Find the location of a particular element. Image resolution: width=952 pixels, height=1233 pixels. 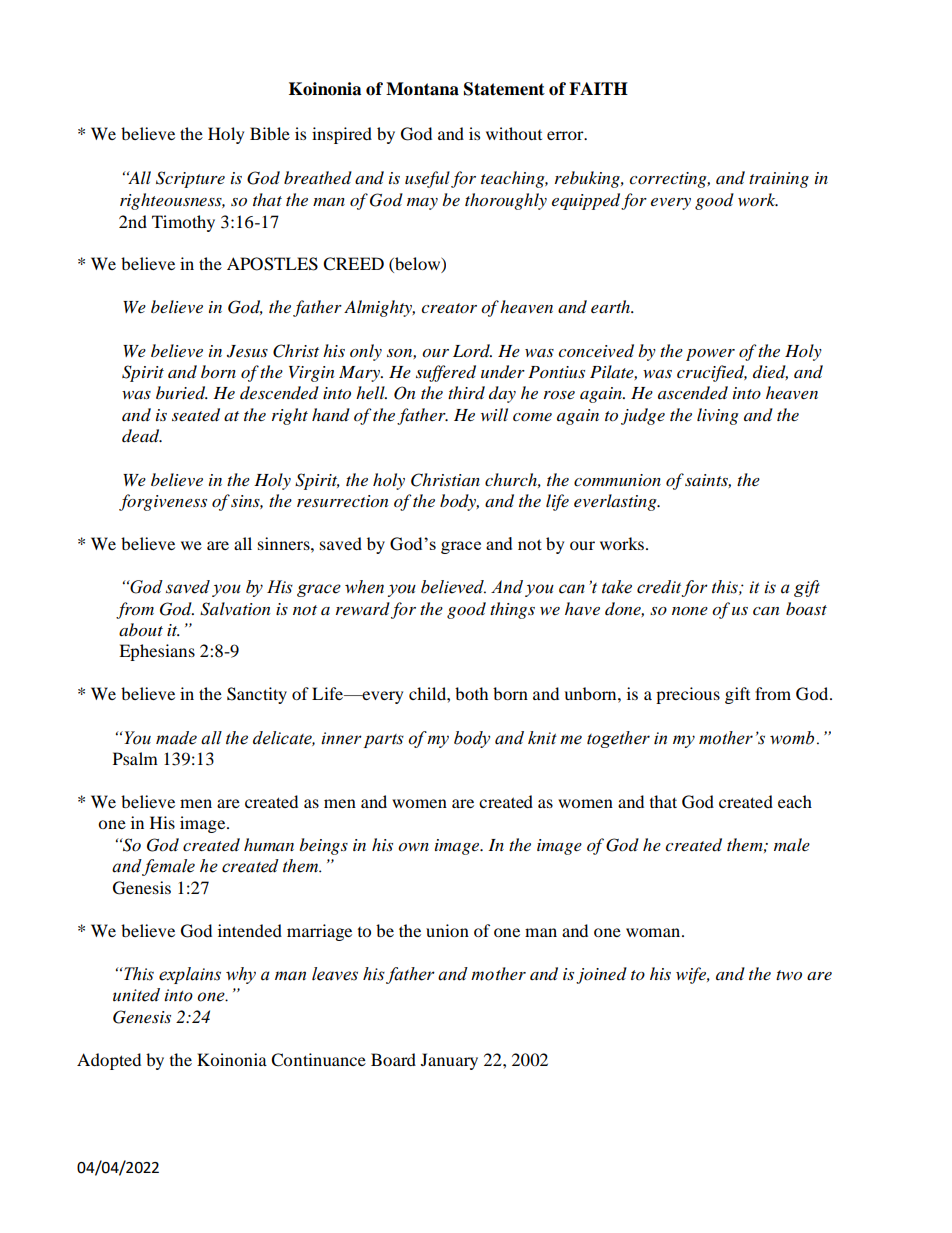

training is located at coordinates (779, 180).
